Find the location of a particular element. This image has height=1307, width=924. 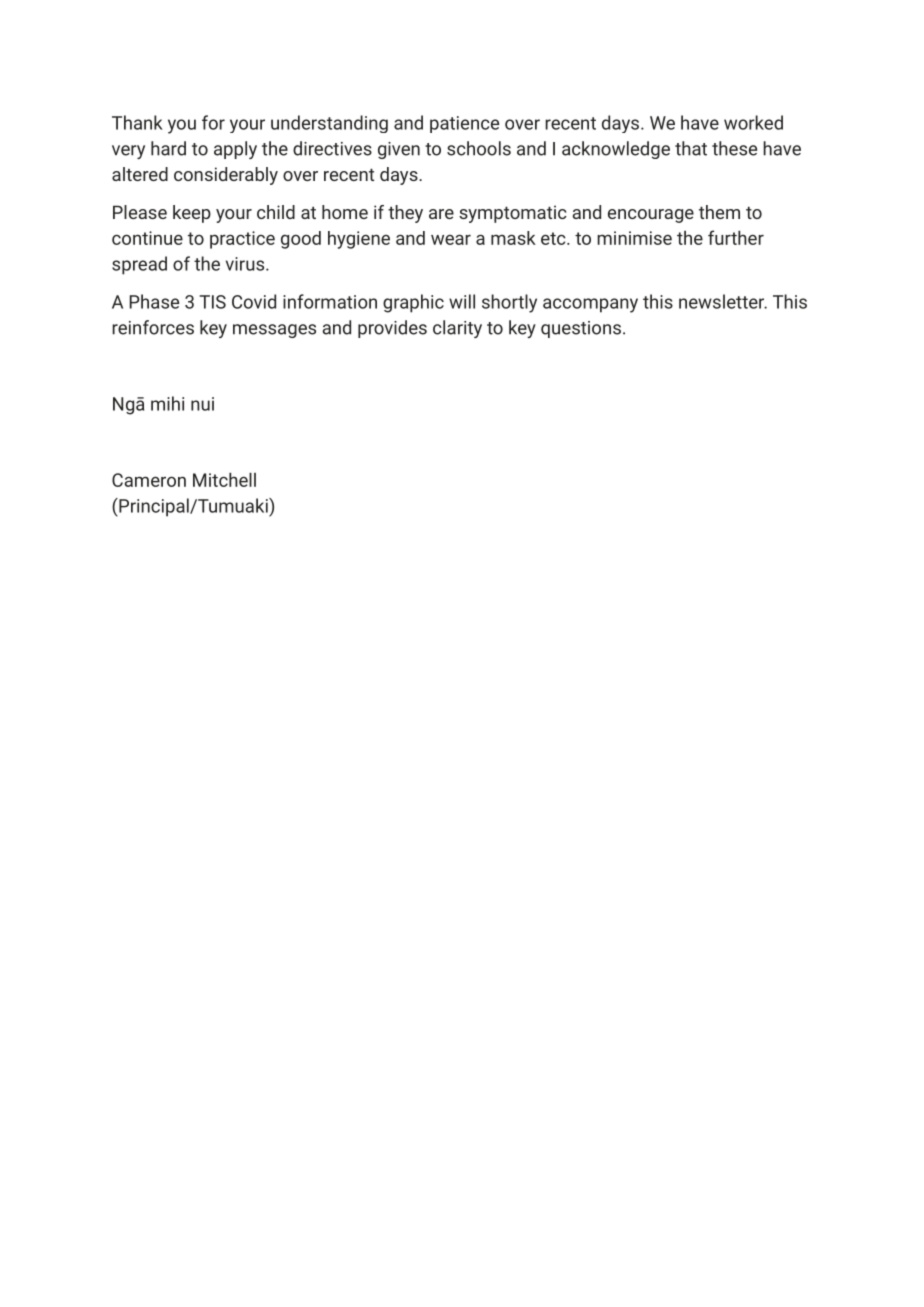

nui is located at coordinates (202, 404).
